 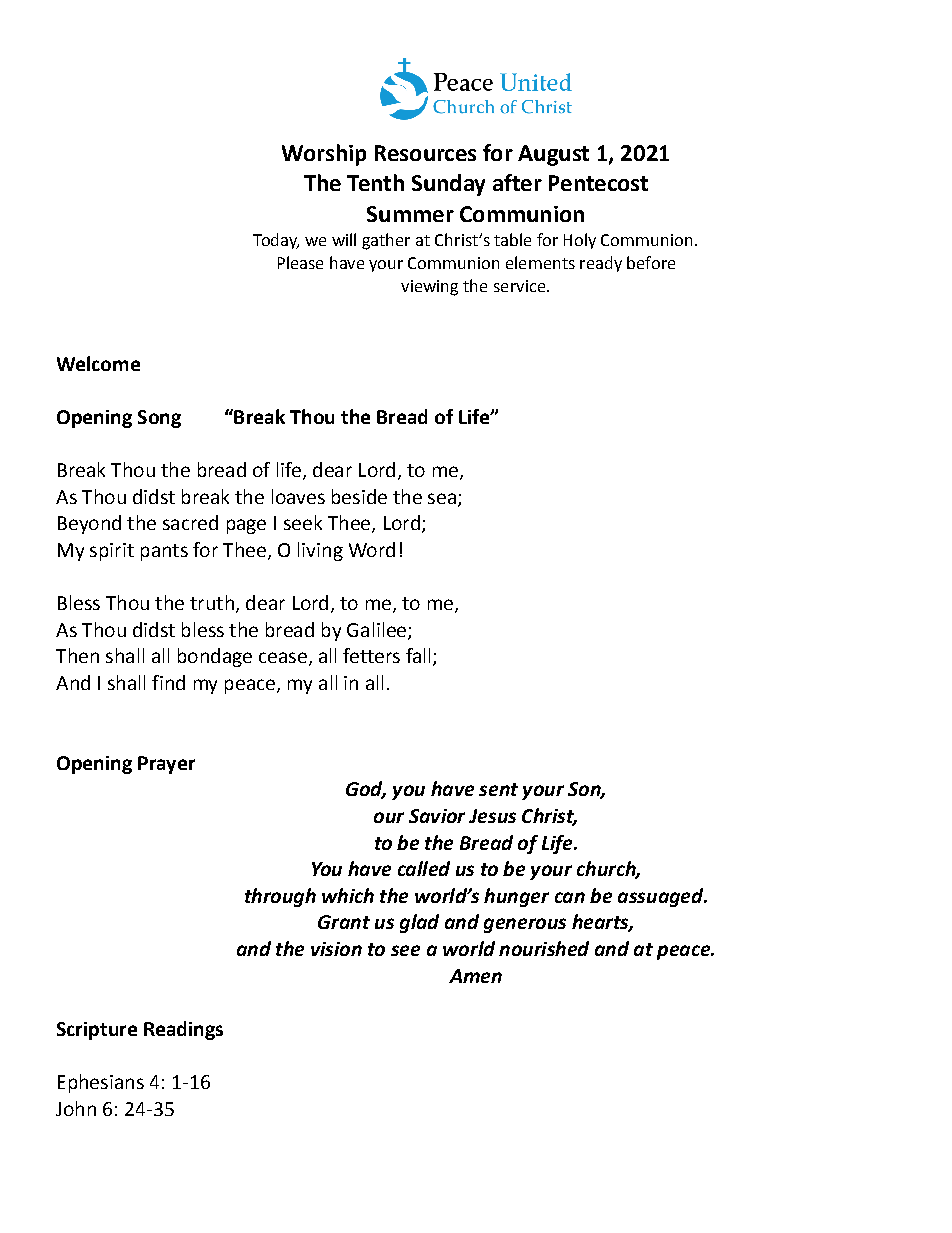 What do you see at coordinates (190, 522) in the screenshot?
I see `sacred` at bounding box center [190, 522].
